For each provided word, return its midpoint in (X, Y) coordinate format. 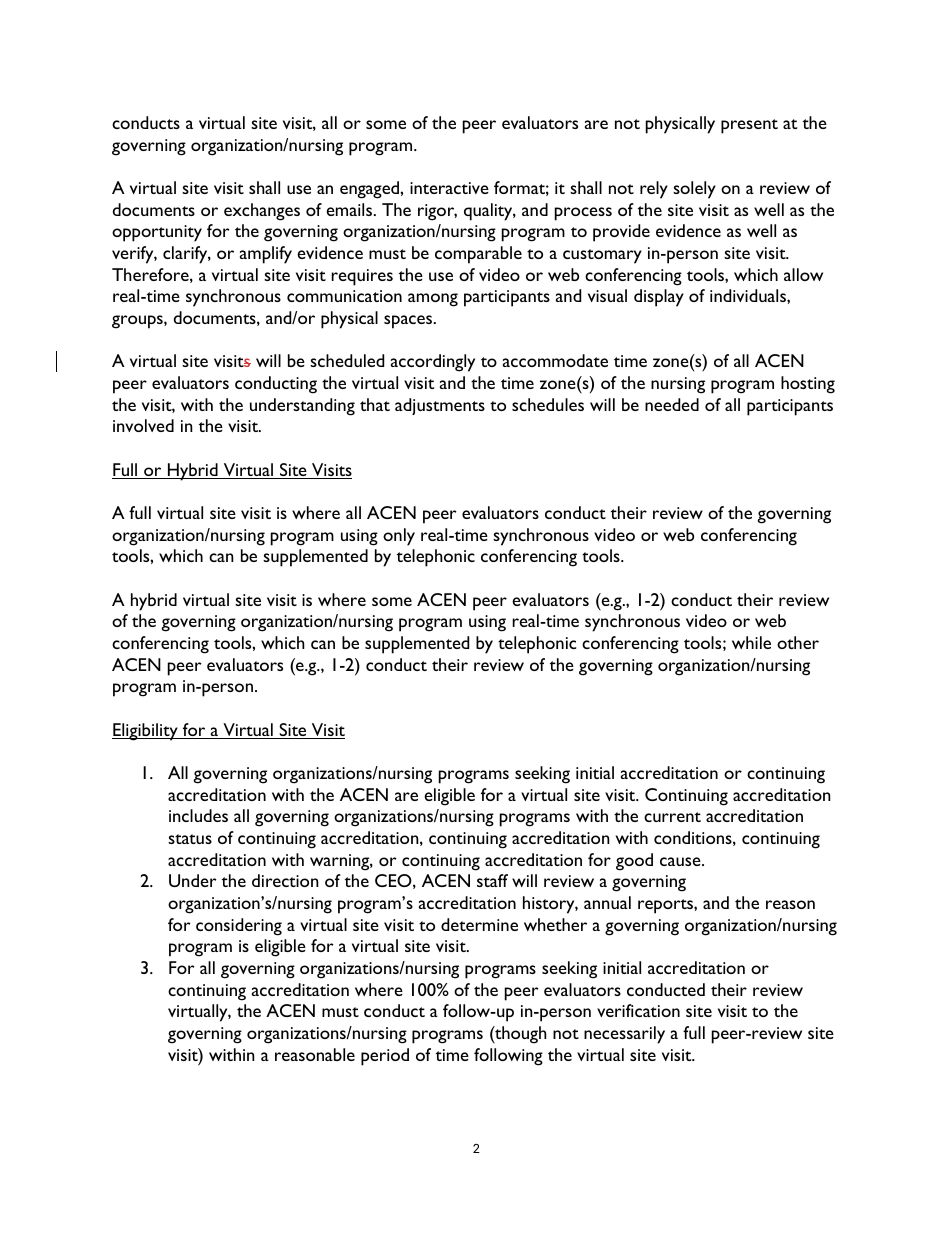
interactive (449, 188)
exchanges (262, 212)
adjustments (440, 406)
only (399, 537)
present (749, 126)
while (751, 642)
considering (239, 927)
